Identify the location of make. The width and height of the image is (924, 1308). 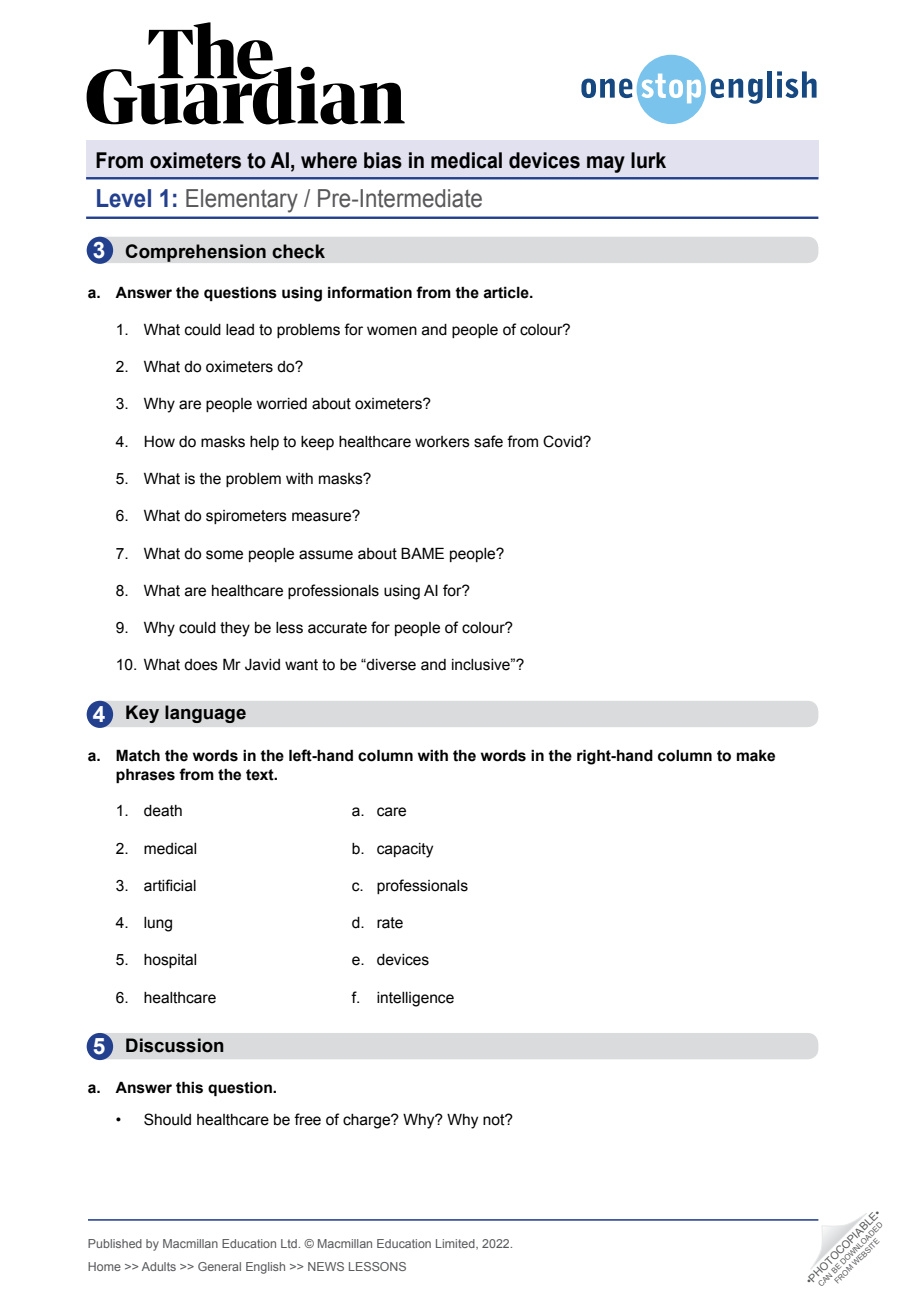
(756, 755).
